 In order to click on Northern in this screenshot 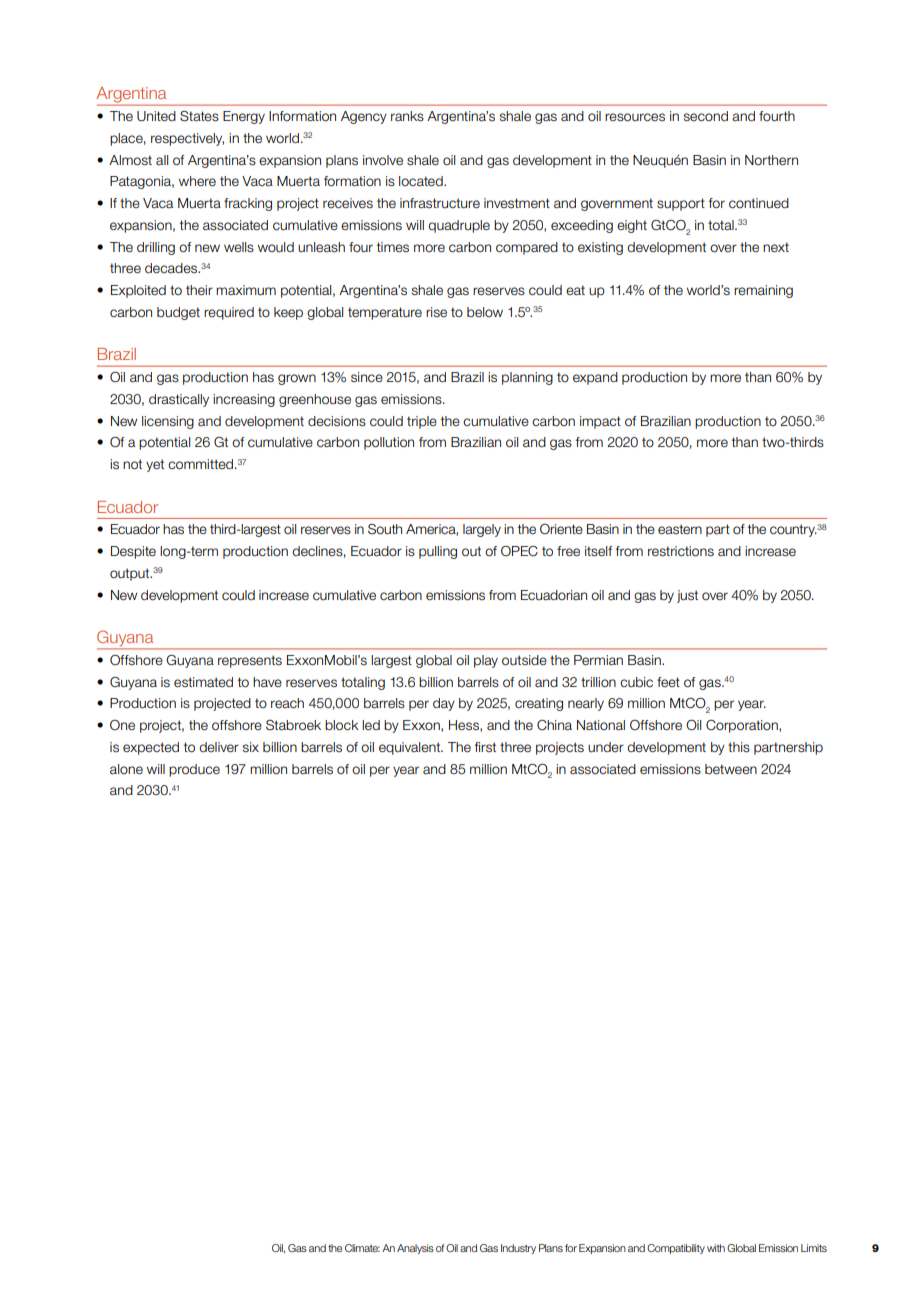, I will do `click(771, 160)`.
